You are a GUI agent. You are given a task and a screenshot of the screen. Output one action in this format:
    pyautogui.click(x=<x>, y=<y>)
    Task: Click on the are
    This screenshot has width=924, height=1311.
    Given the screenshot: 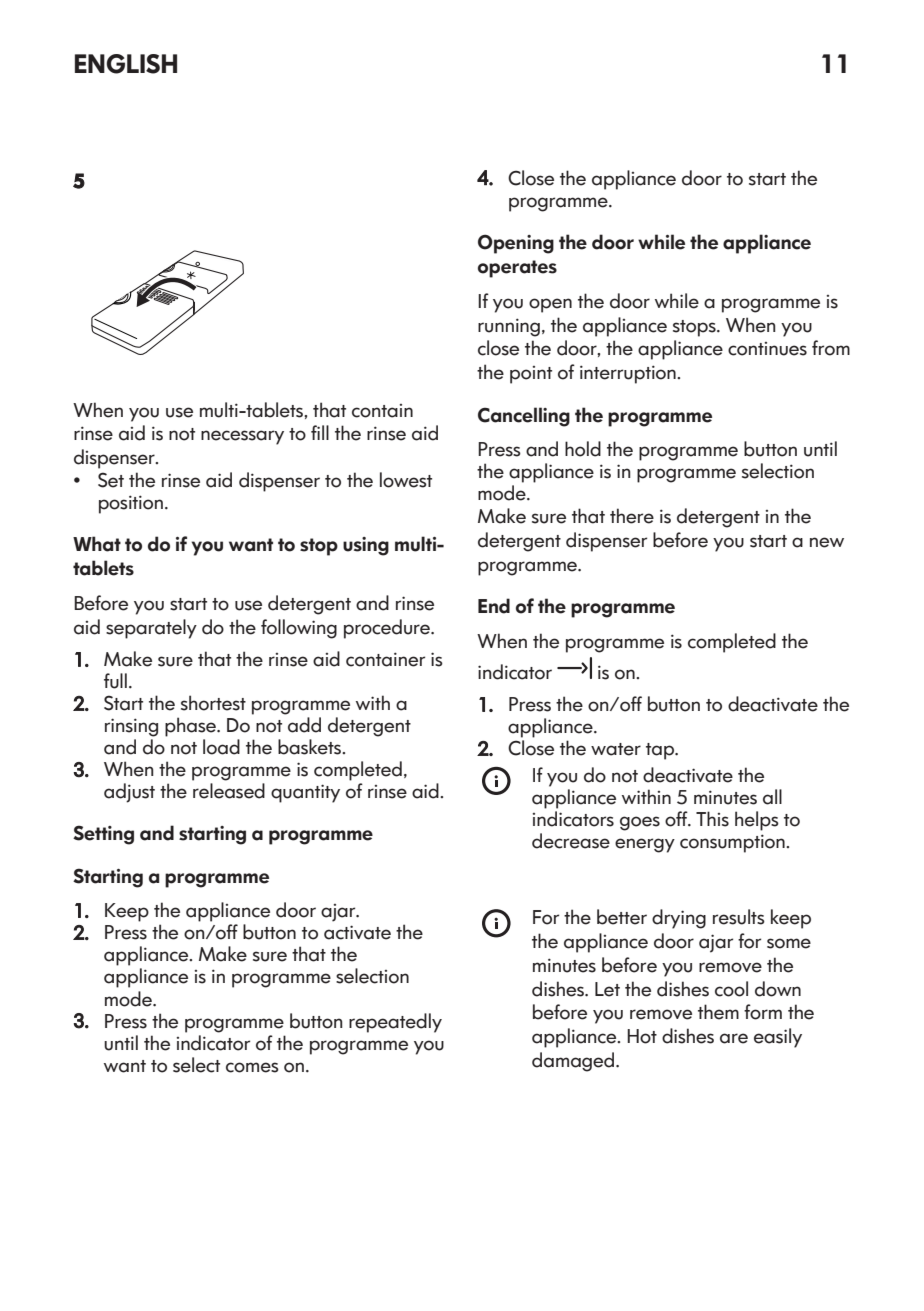 What is the action you would take?
    pyautogui.click(x=734, y=1038)
